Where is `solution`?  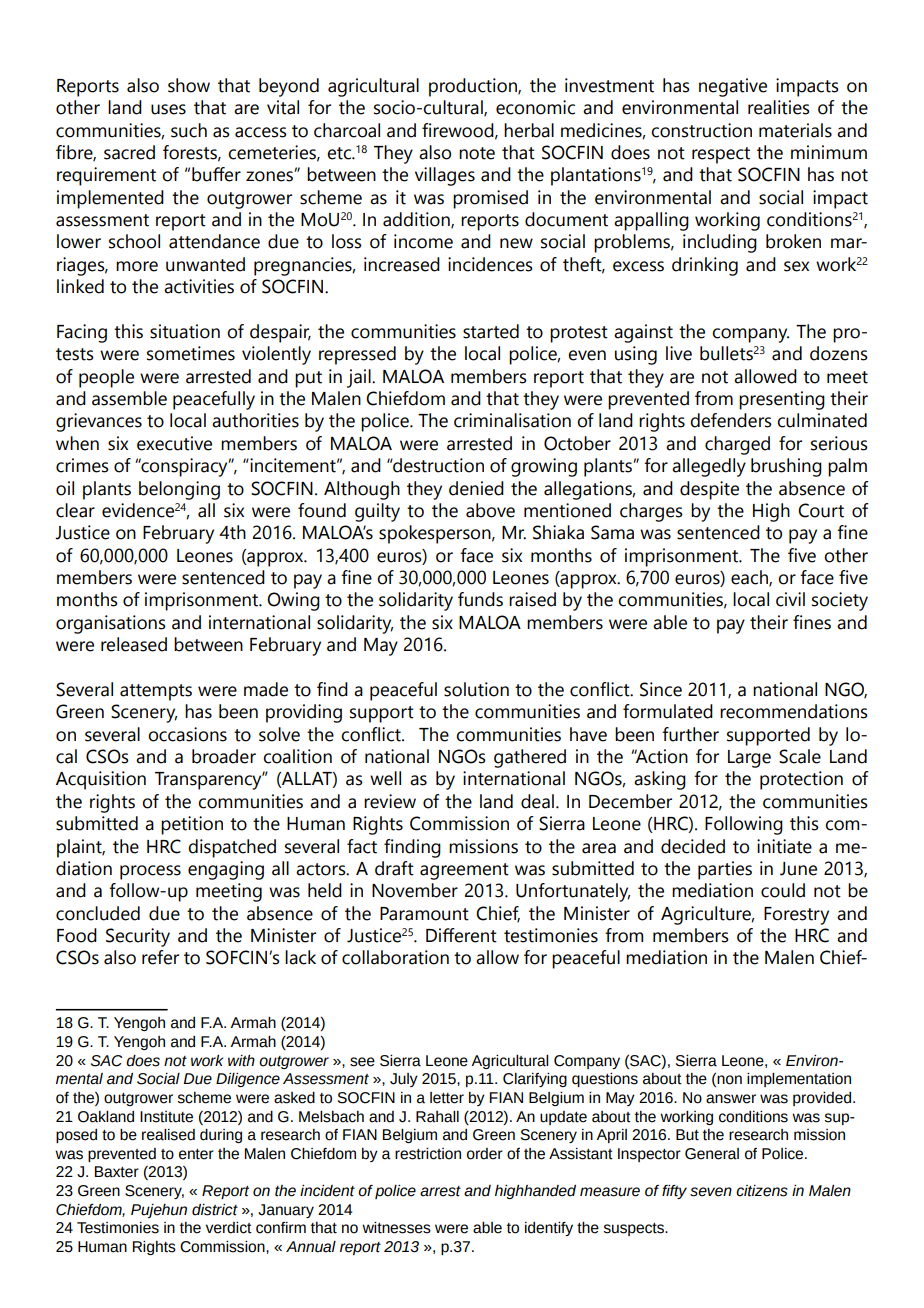
solution is located at coordinates (476, 689).
